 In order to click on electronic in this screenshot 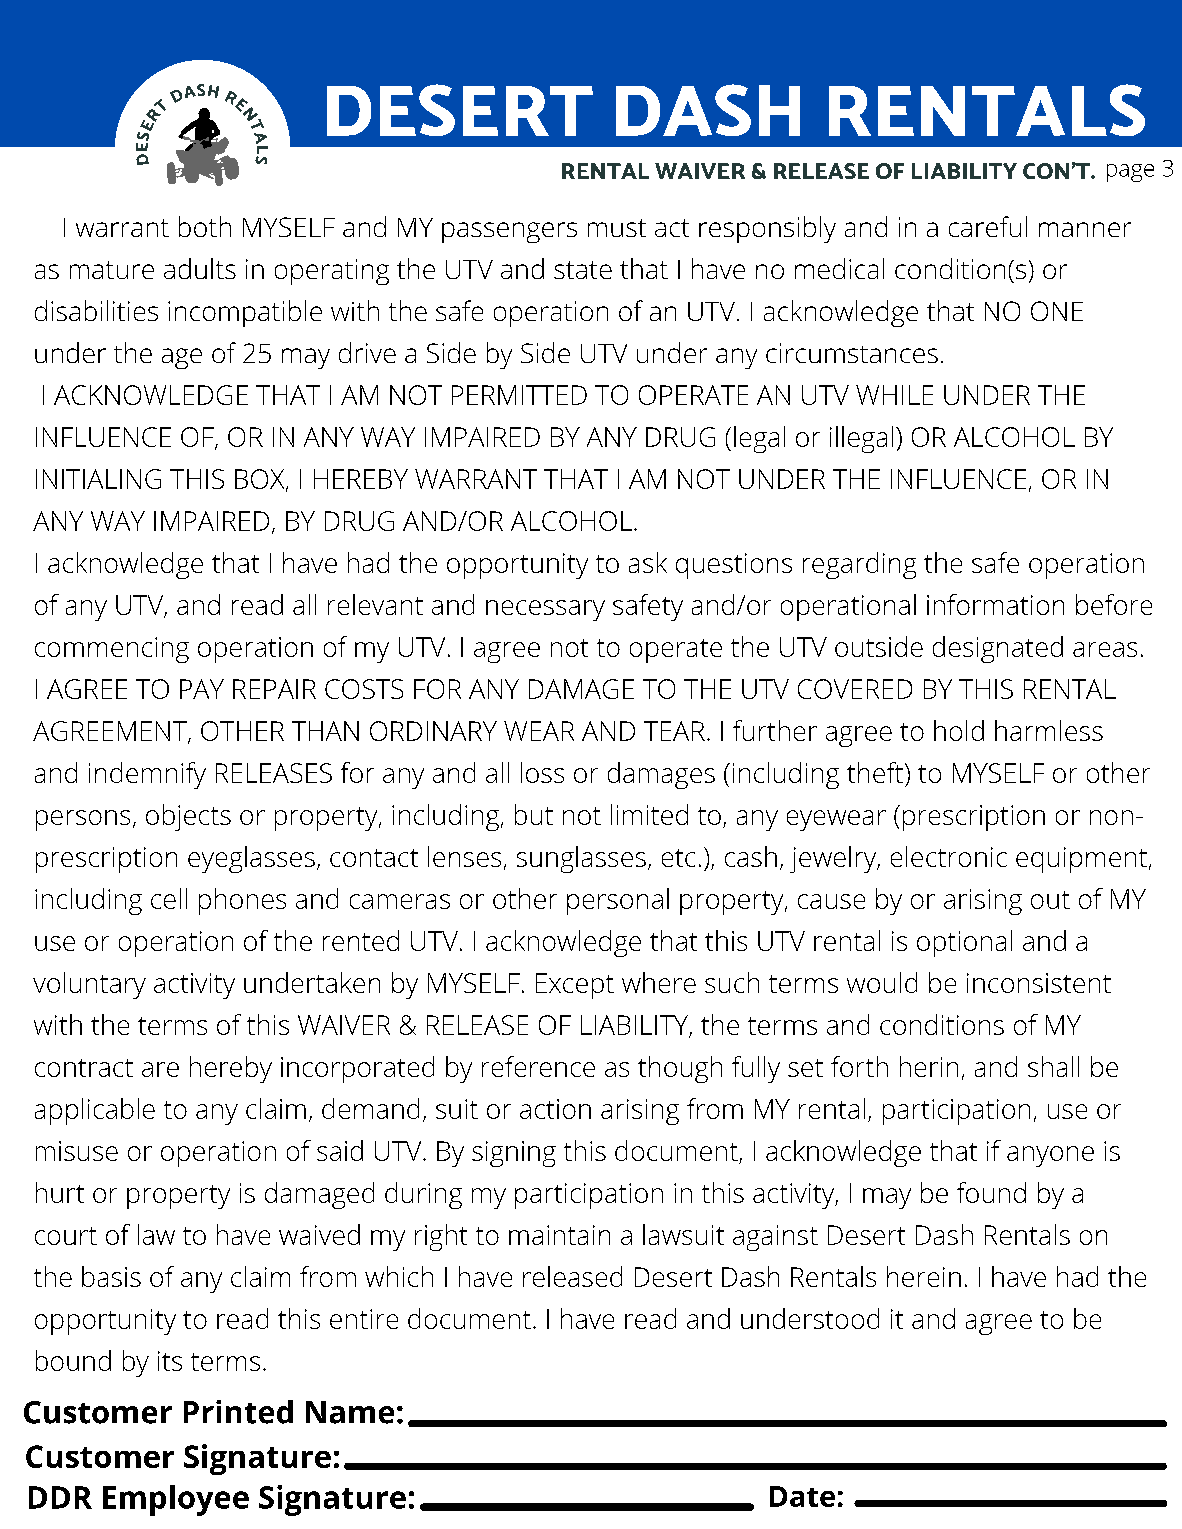, I will do `click(949, 856)`.
